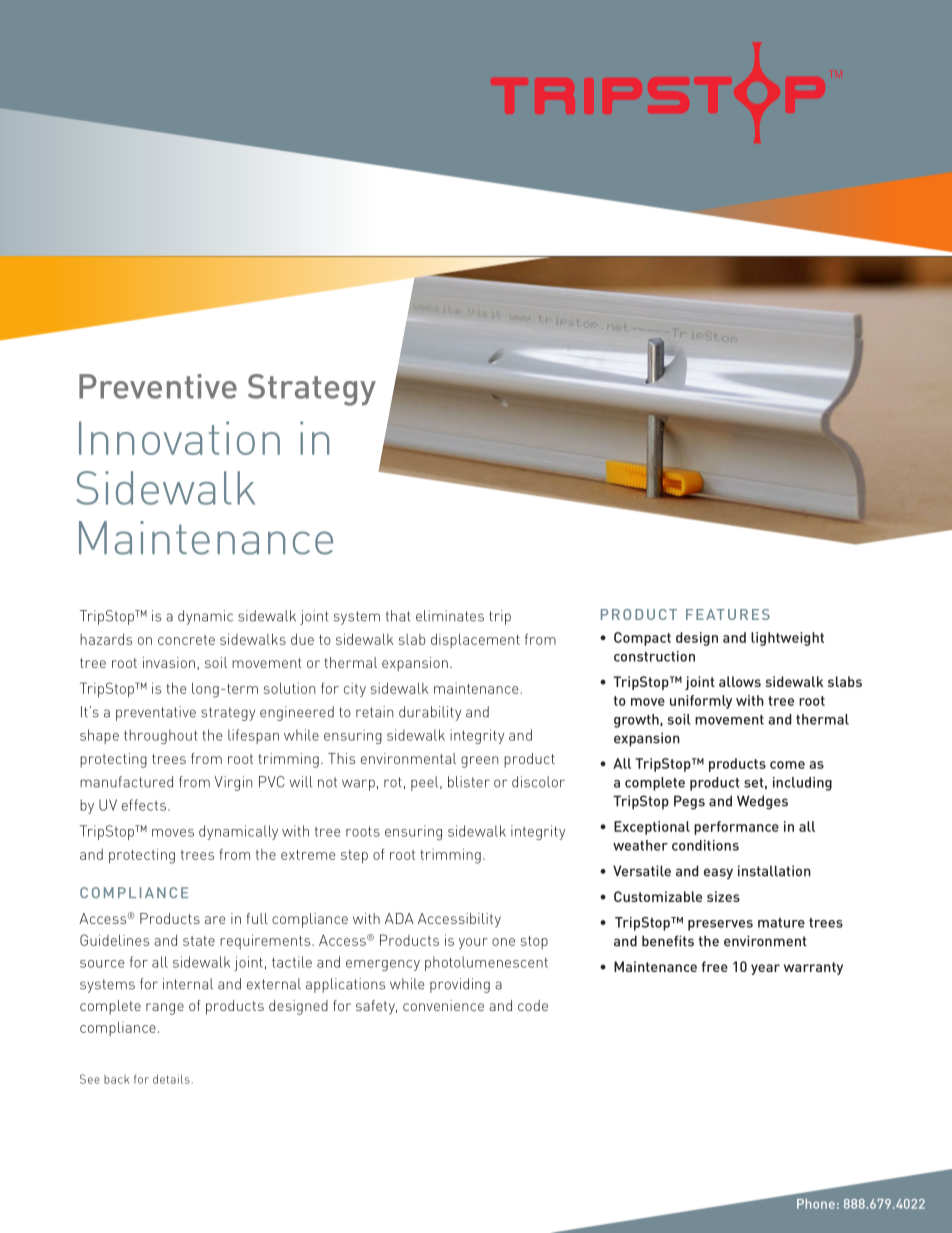 The width and height of the image is (952, 1233). I want to click on Preventive, so click(158, 386).
